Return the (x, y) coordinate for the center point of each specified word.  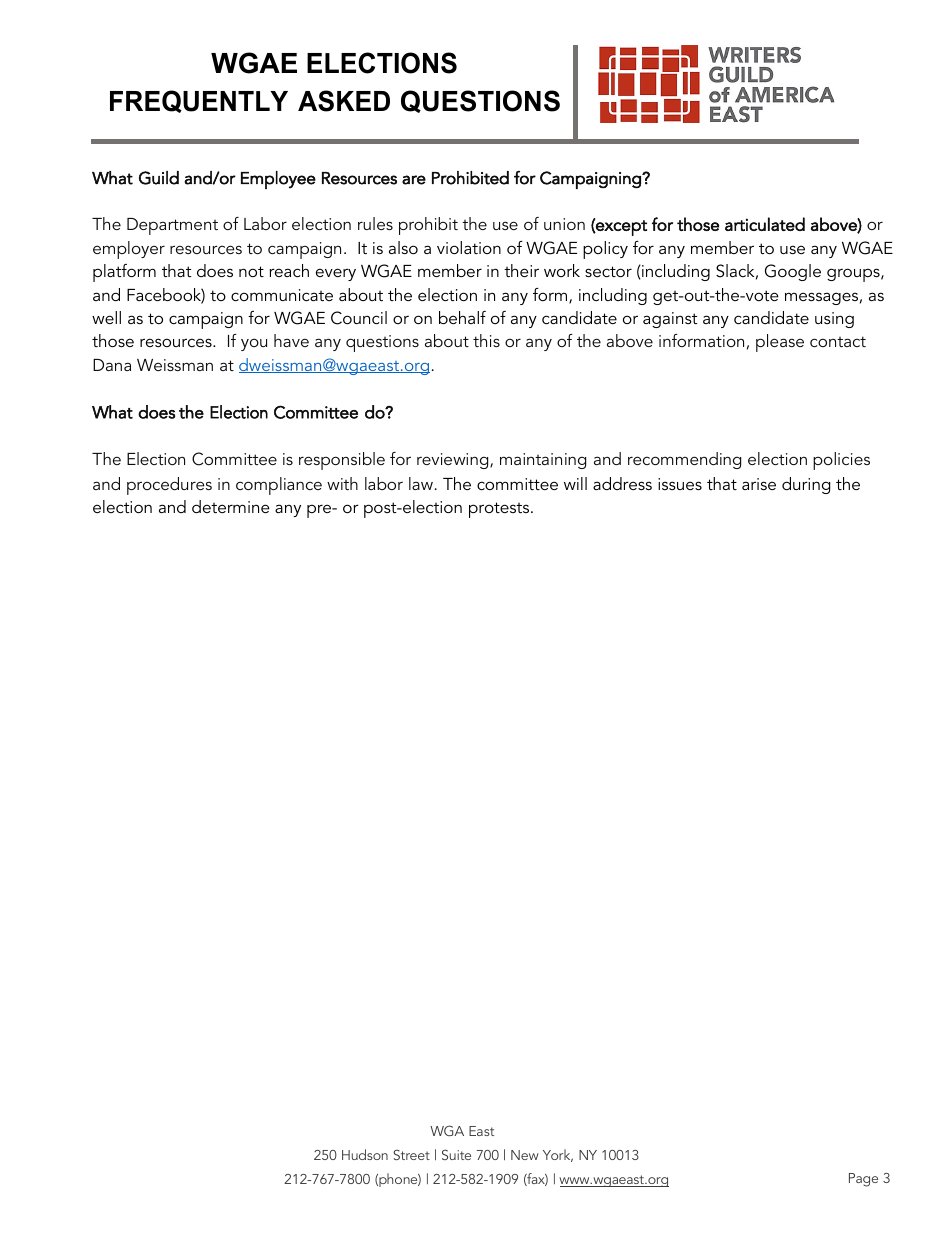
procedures (169, 486)
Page (863, 1180)
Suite (456, 1154)
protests (500, 510)
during (806, 485)
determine (231, 506)
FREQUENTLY (199, 101)
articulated (765, 224)
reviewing (454, 461)
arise (759, 484)
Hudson (365, 1154)
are (414, 180)
